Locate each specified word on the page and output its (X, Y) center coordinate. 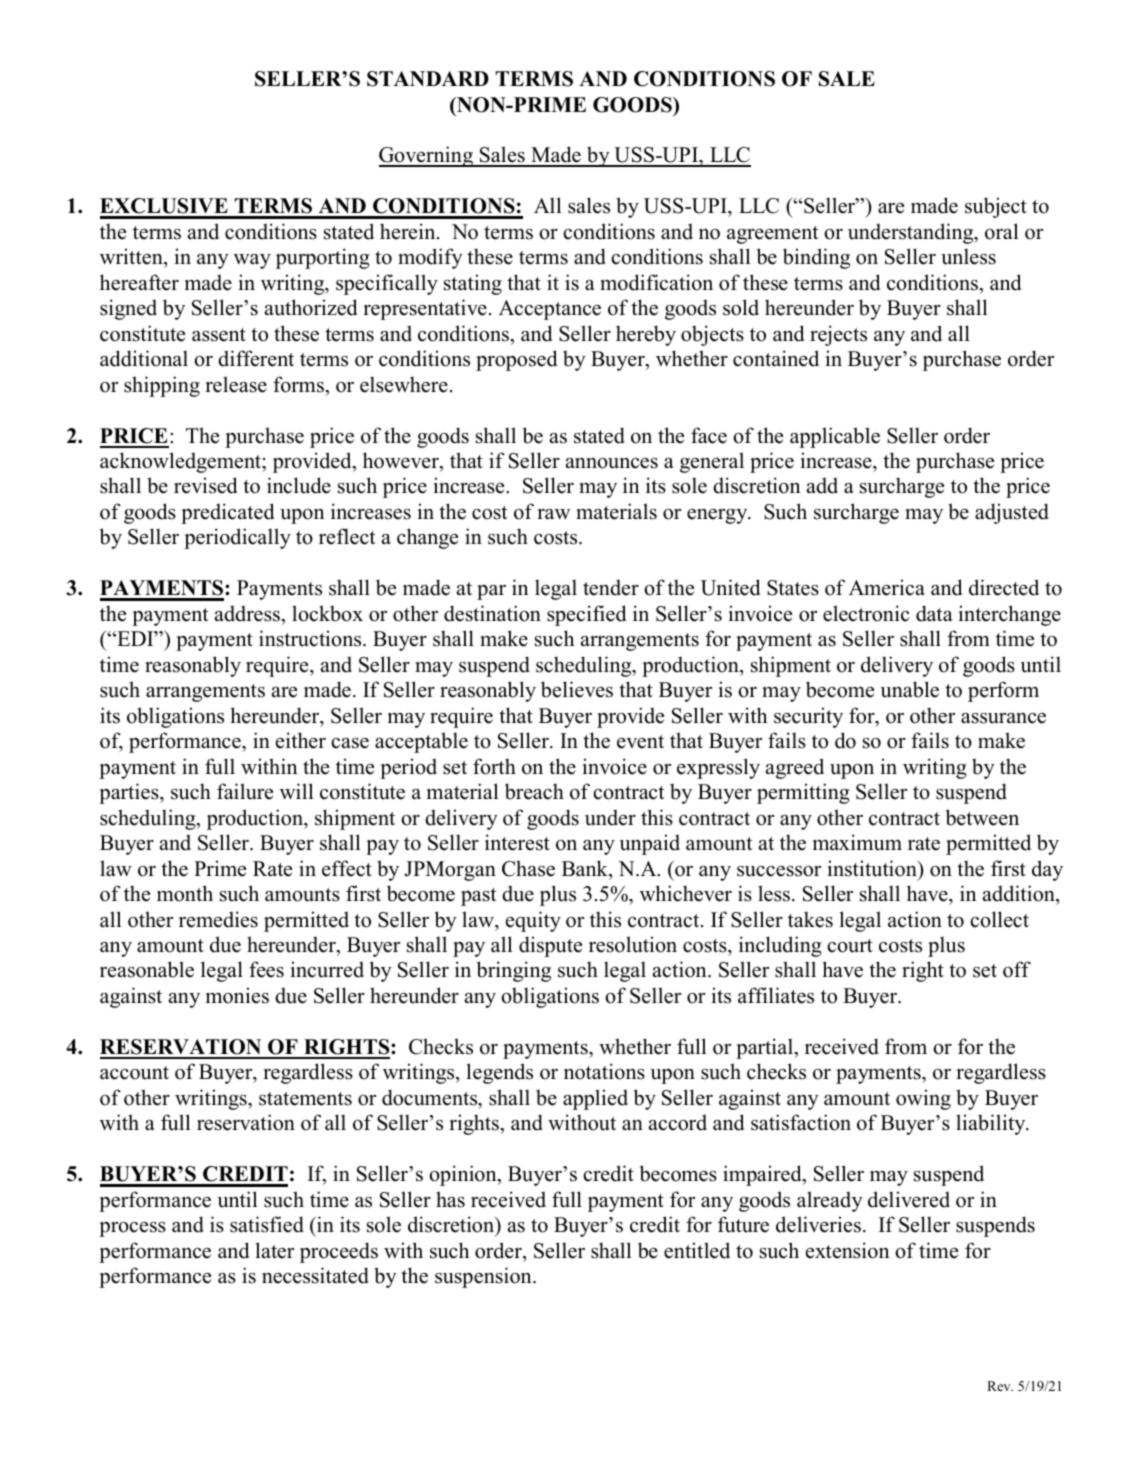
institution (873, 868)
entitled (697, 1250)
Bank (586, 868)
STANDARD (428, 79)
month (185, 893)
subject (996, 207)
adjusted (1012, 513)
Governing (427, 156)
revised (205, 485)
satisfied (267, 1224)
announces (612, 463)
